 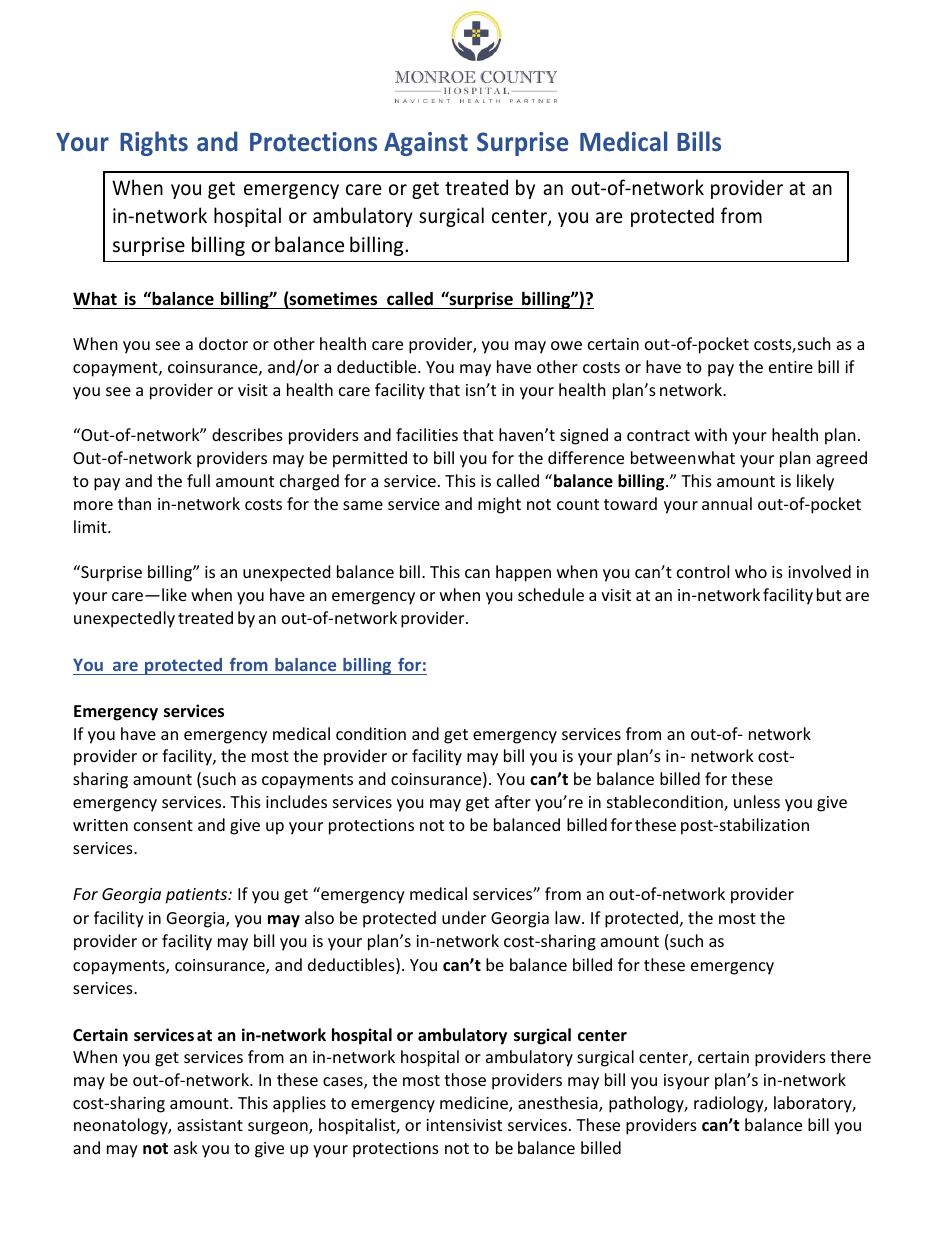 I want to click on who, so click(x=751, y=571).
